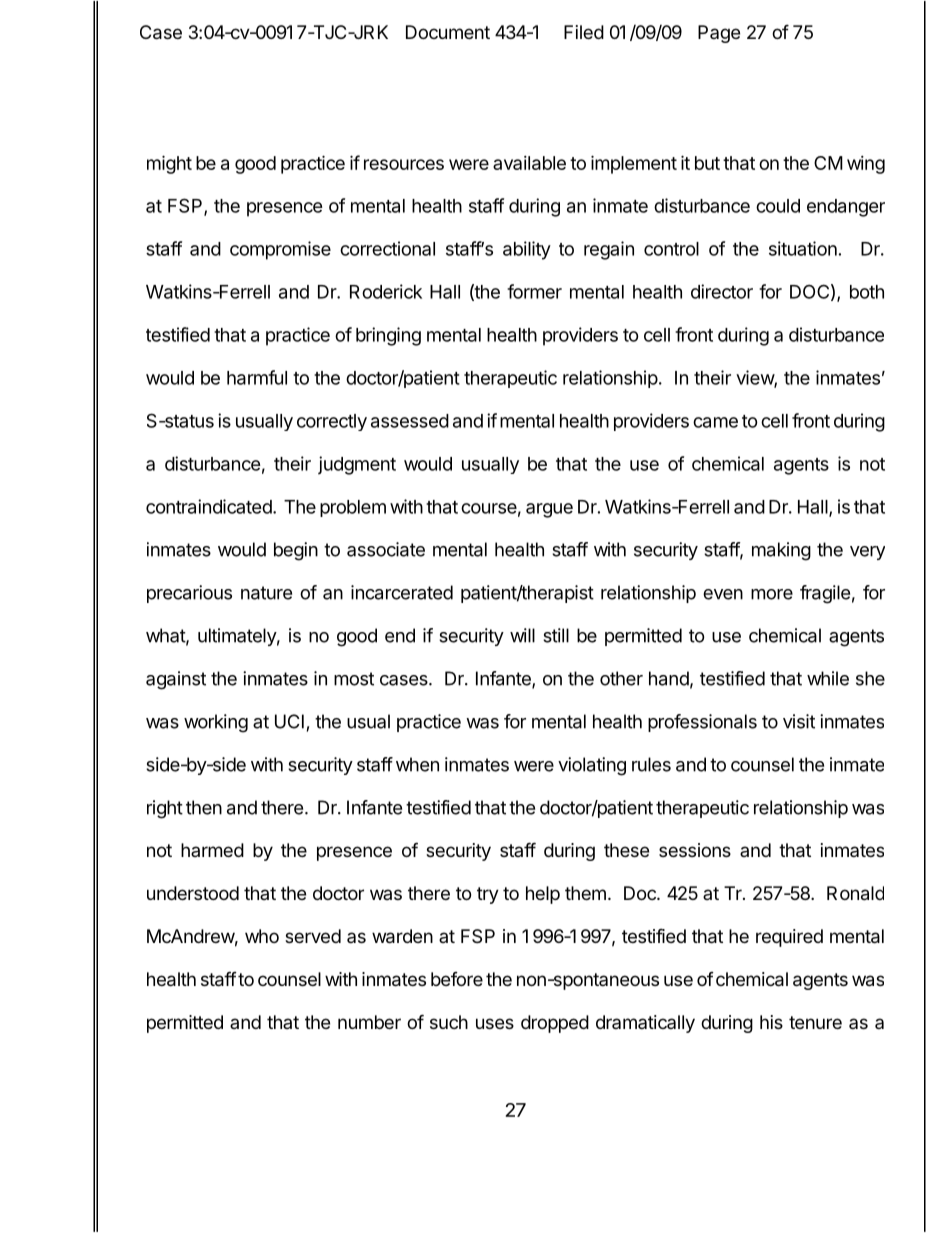 This screenshot has height=1233, width=952. What do you see at coordinates (781, 551) in the screenshot?
I see `making` at bounding box center [781, 551].
